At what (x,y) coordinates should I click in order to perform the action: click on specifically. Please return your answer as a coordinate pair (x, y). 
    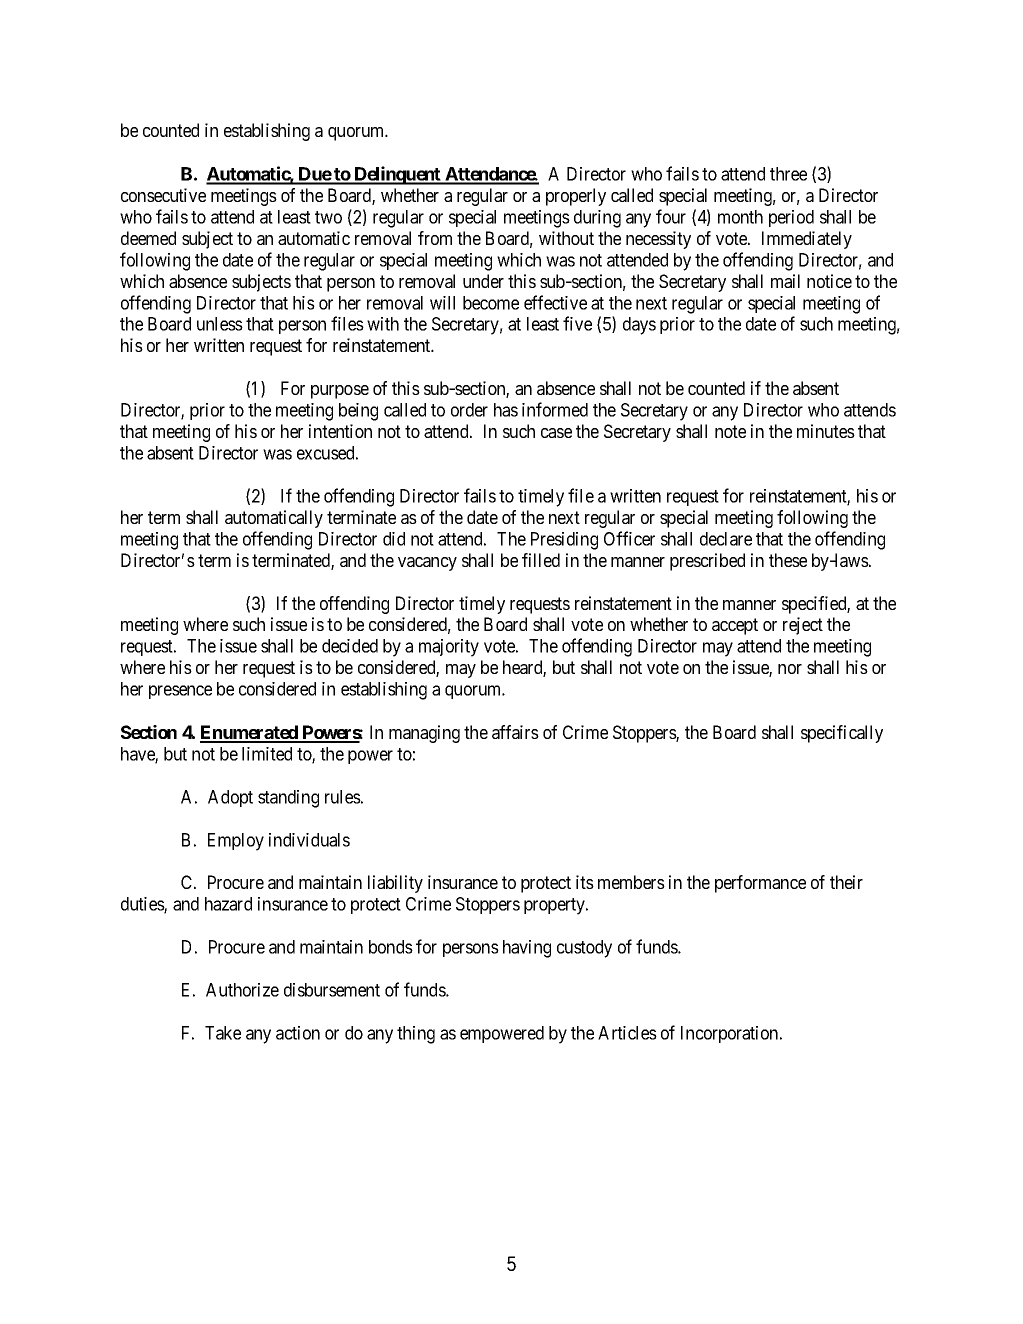
    Looking at the image, I should click on (842, 734).
